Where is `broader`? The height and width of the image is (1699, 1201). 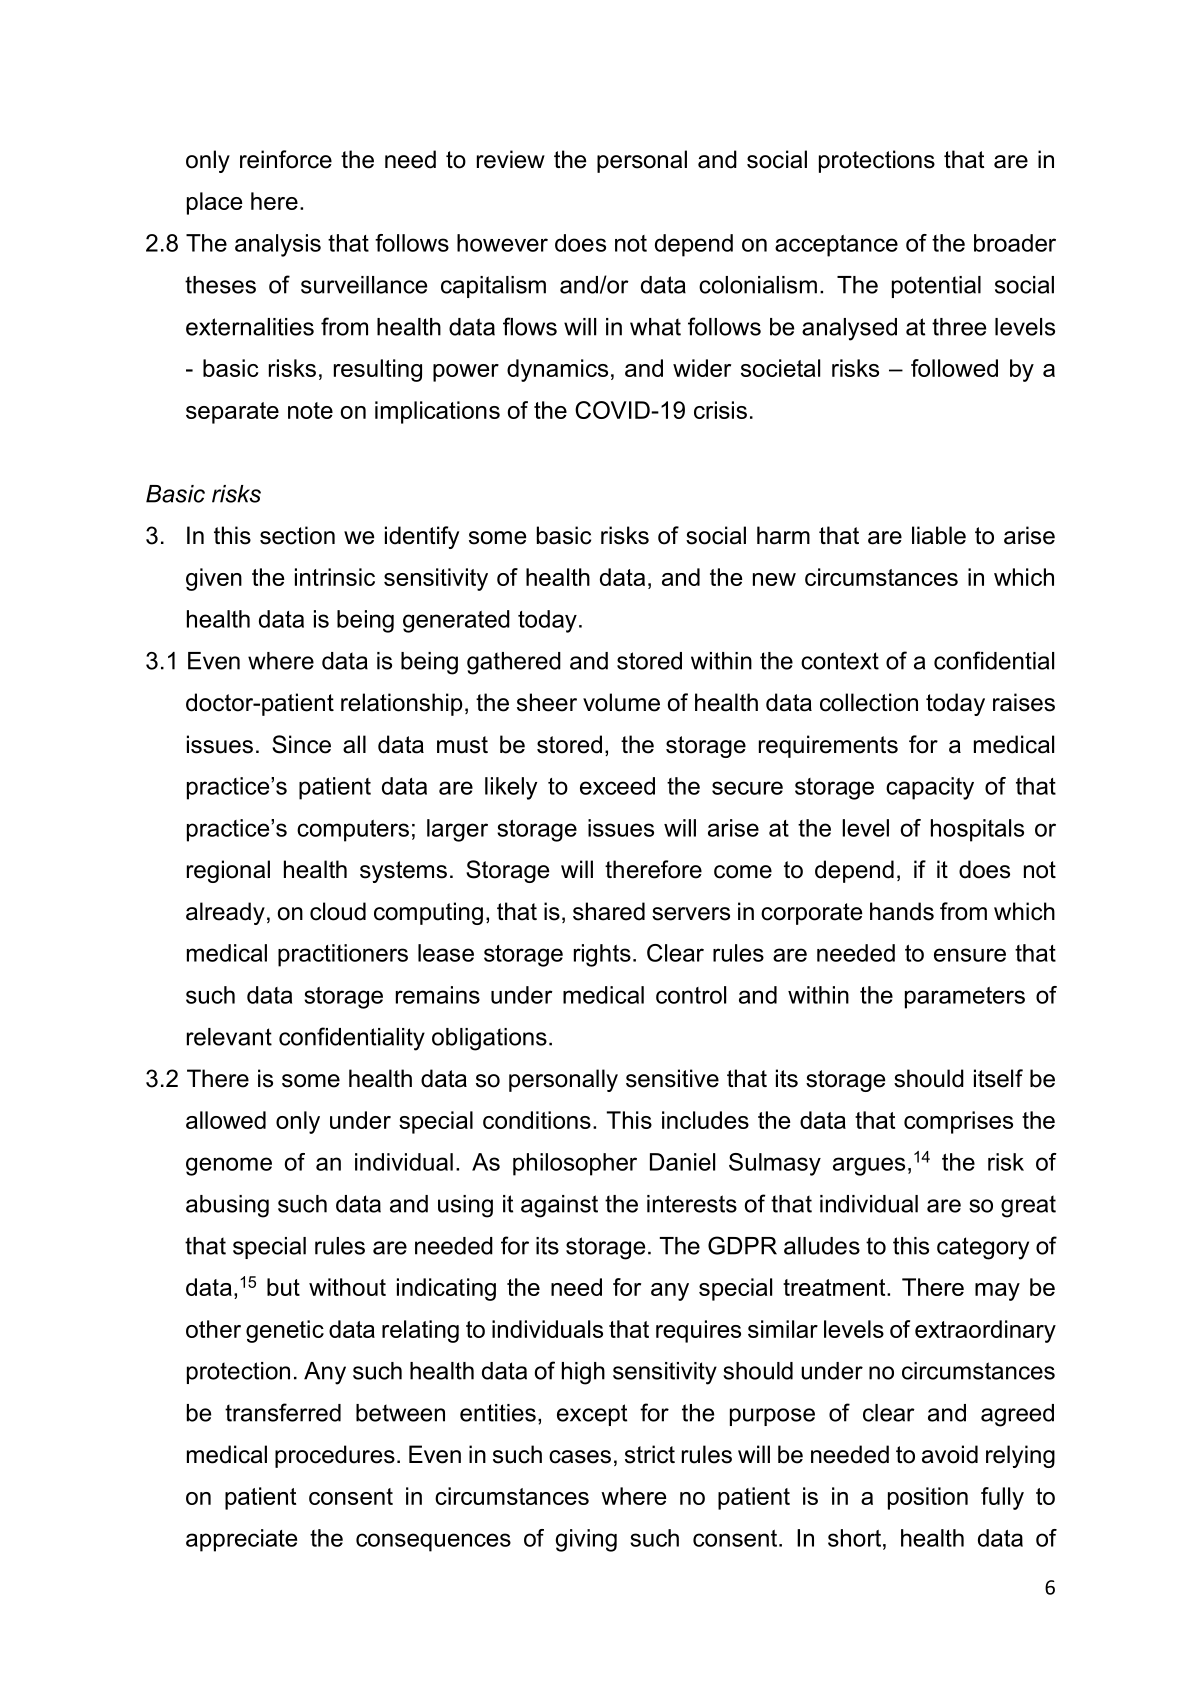
broader is located at coordinates (1015, 243).
